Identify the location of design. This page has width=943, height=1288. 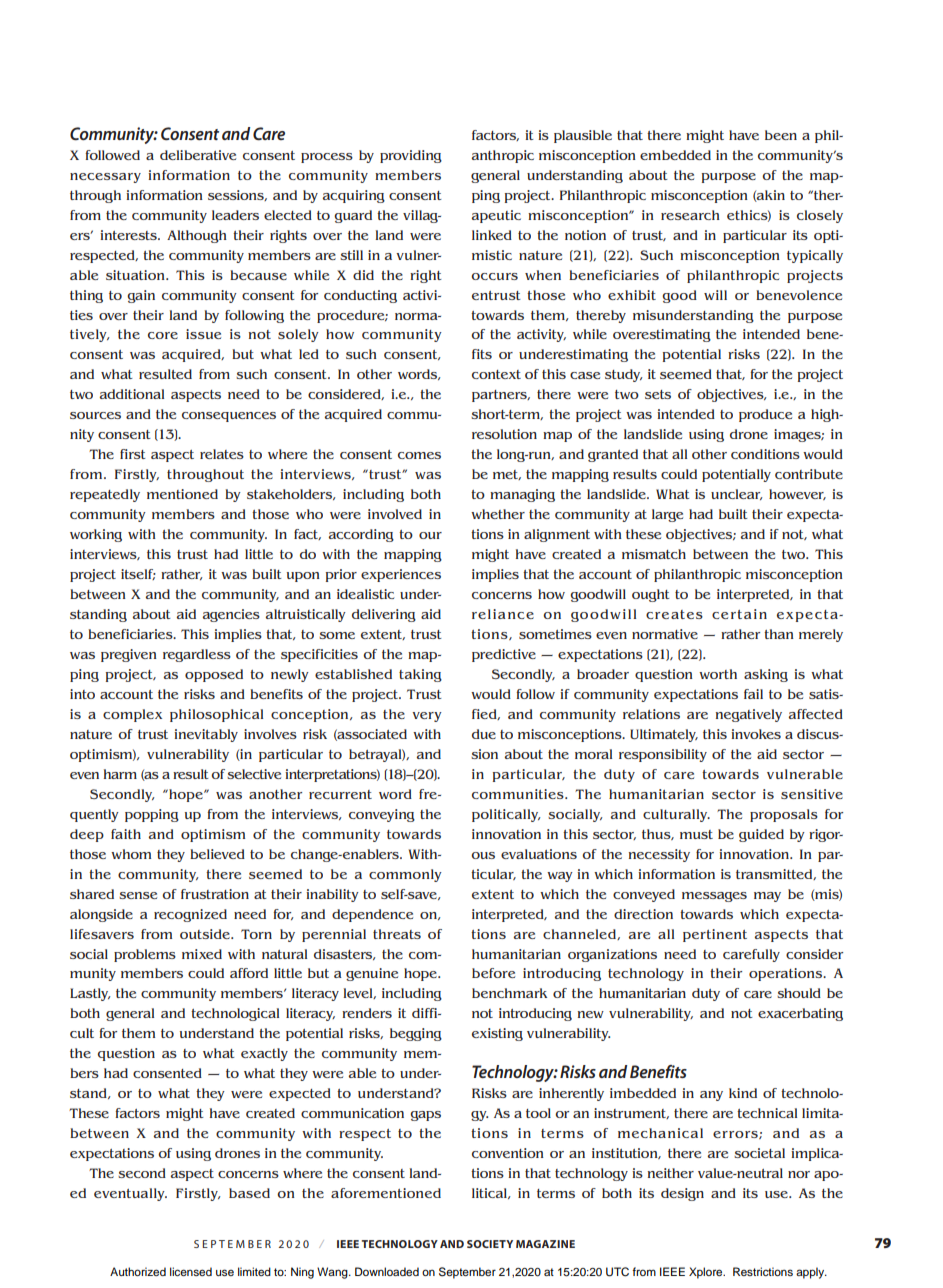
(682, 1194).
